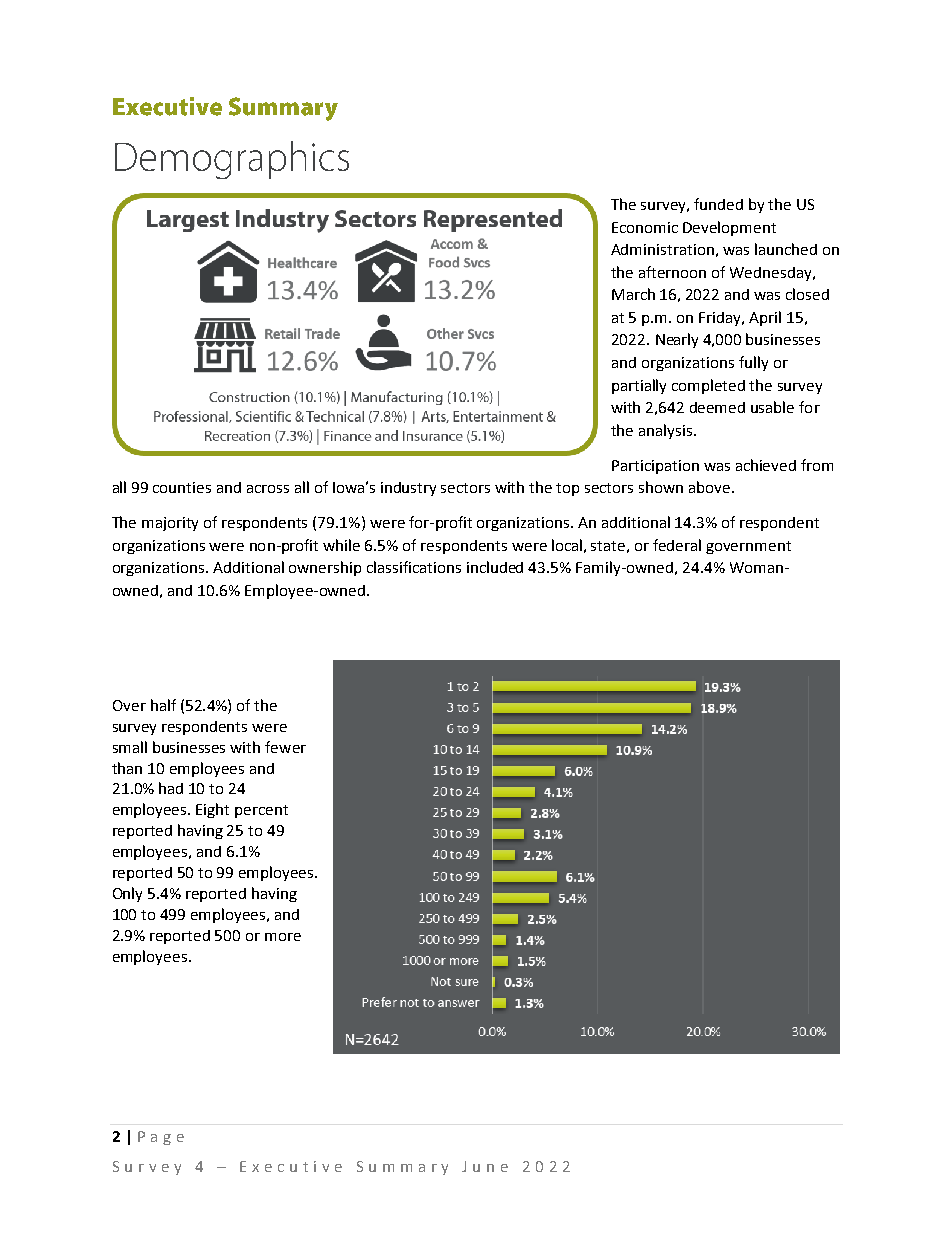  What do you see at coordinates (414, 567) in the screenshot?
I see `classifications` at bounding box center [414, 567].
